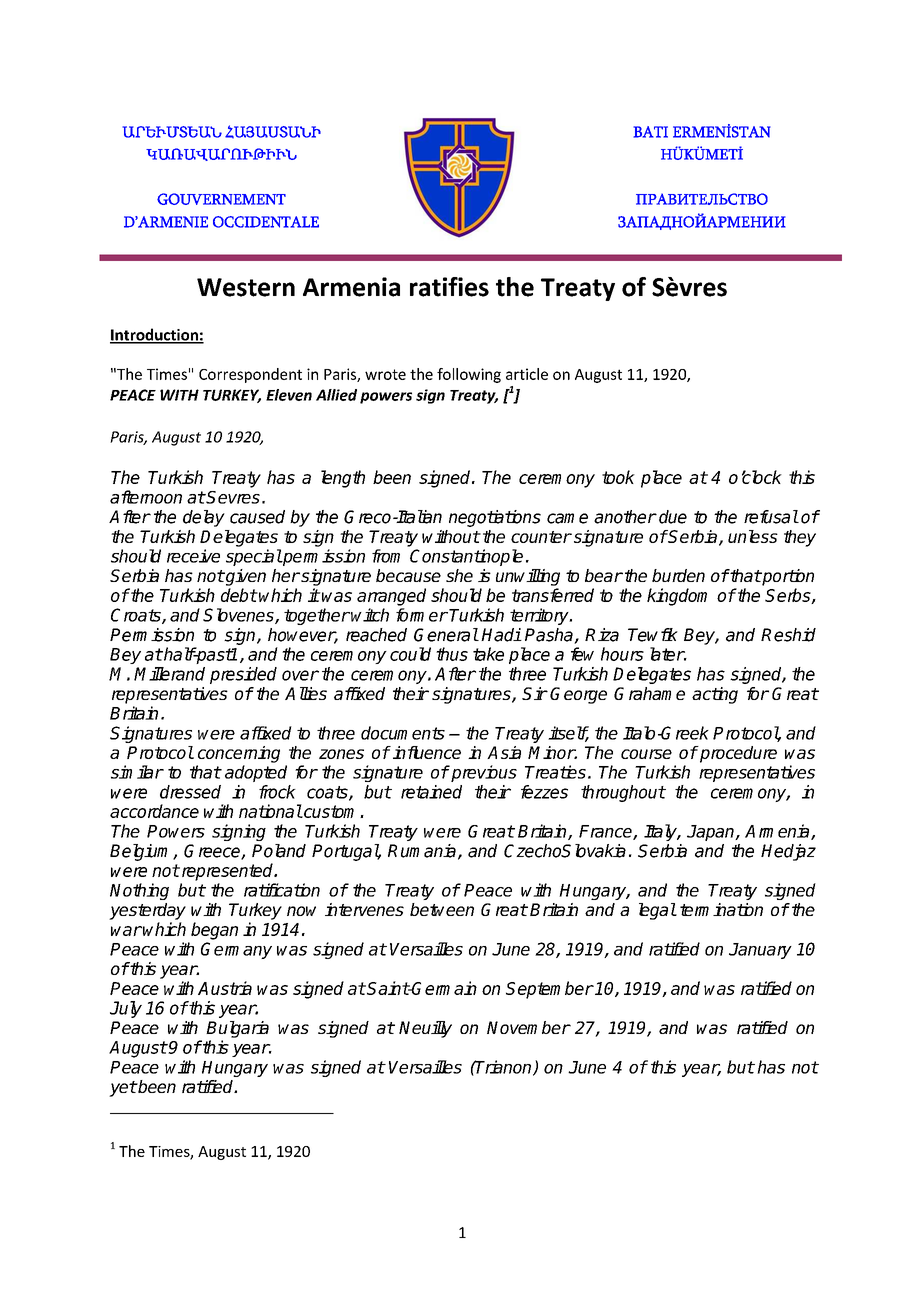  Describe the element at coordinates (452, 654) in the screenshot. I see `thus` at that location.
